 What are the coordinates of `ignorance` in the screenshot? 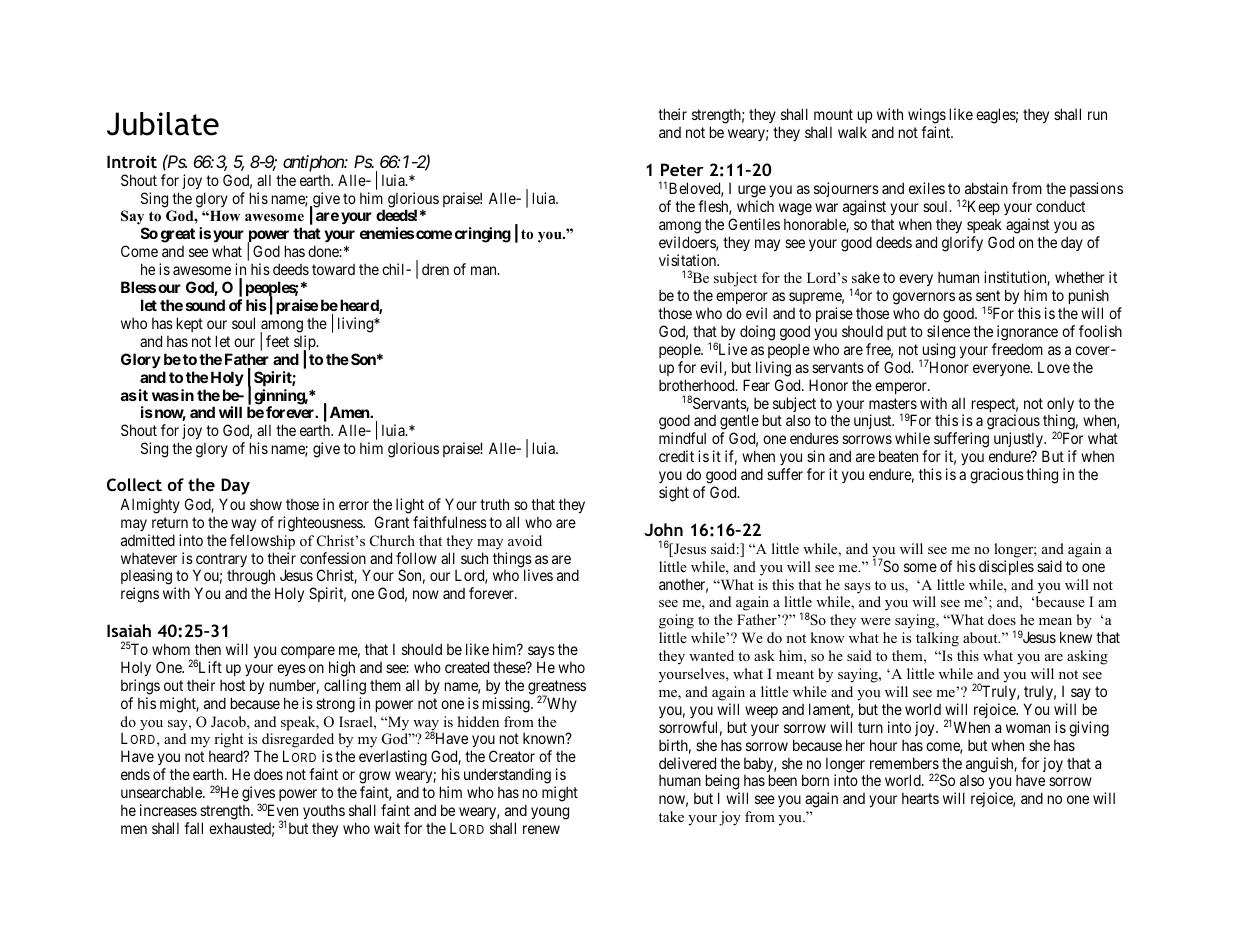 It's located at (1027, 333).
